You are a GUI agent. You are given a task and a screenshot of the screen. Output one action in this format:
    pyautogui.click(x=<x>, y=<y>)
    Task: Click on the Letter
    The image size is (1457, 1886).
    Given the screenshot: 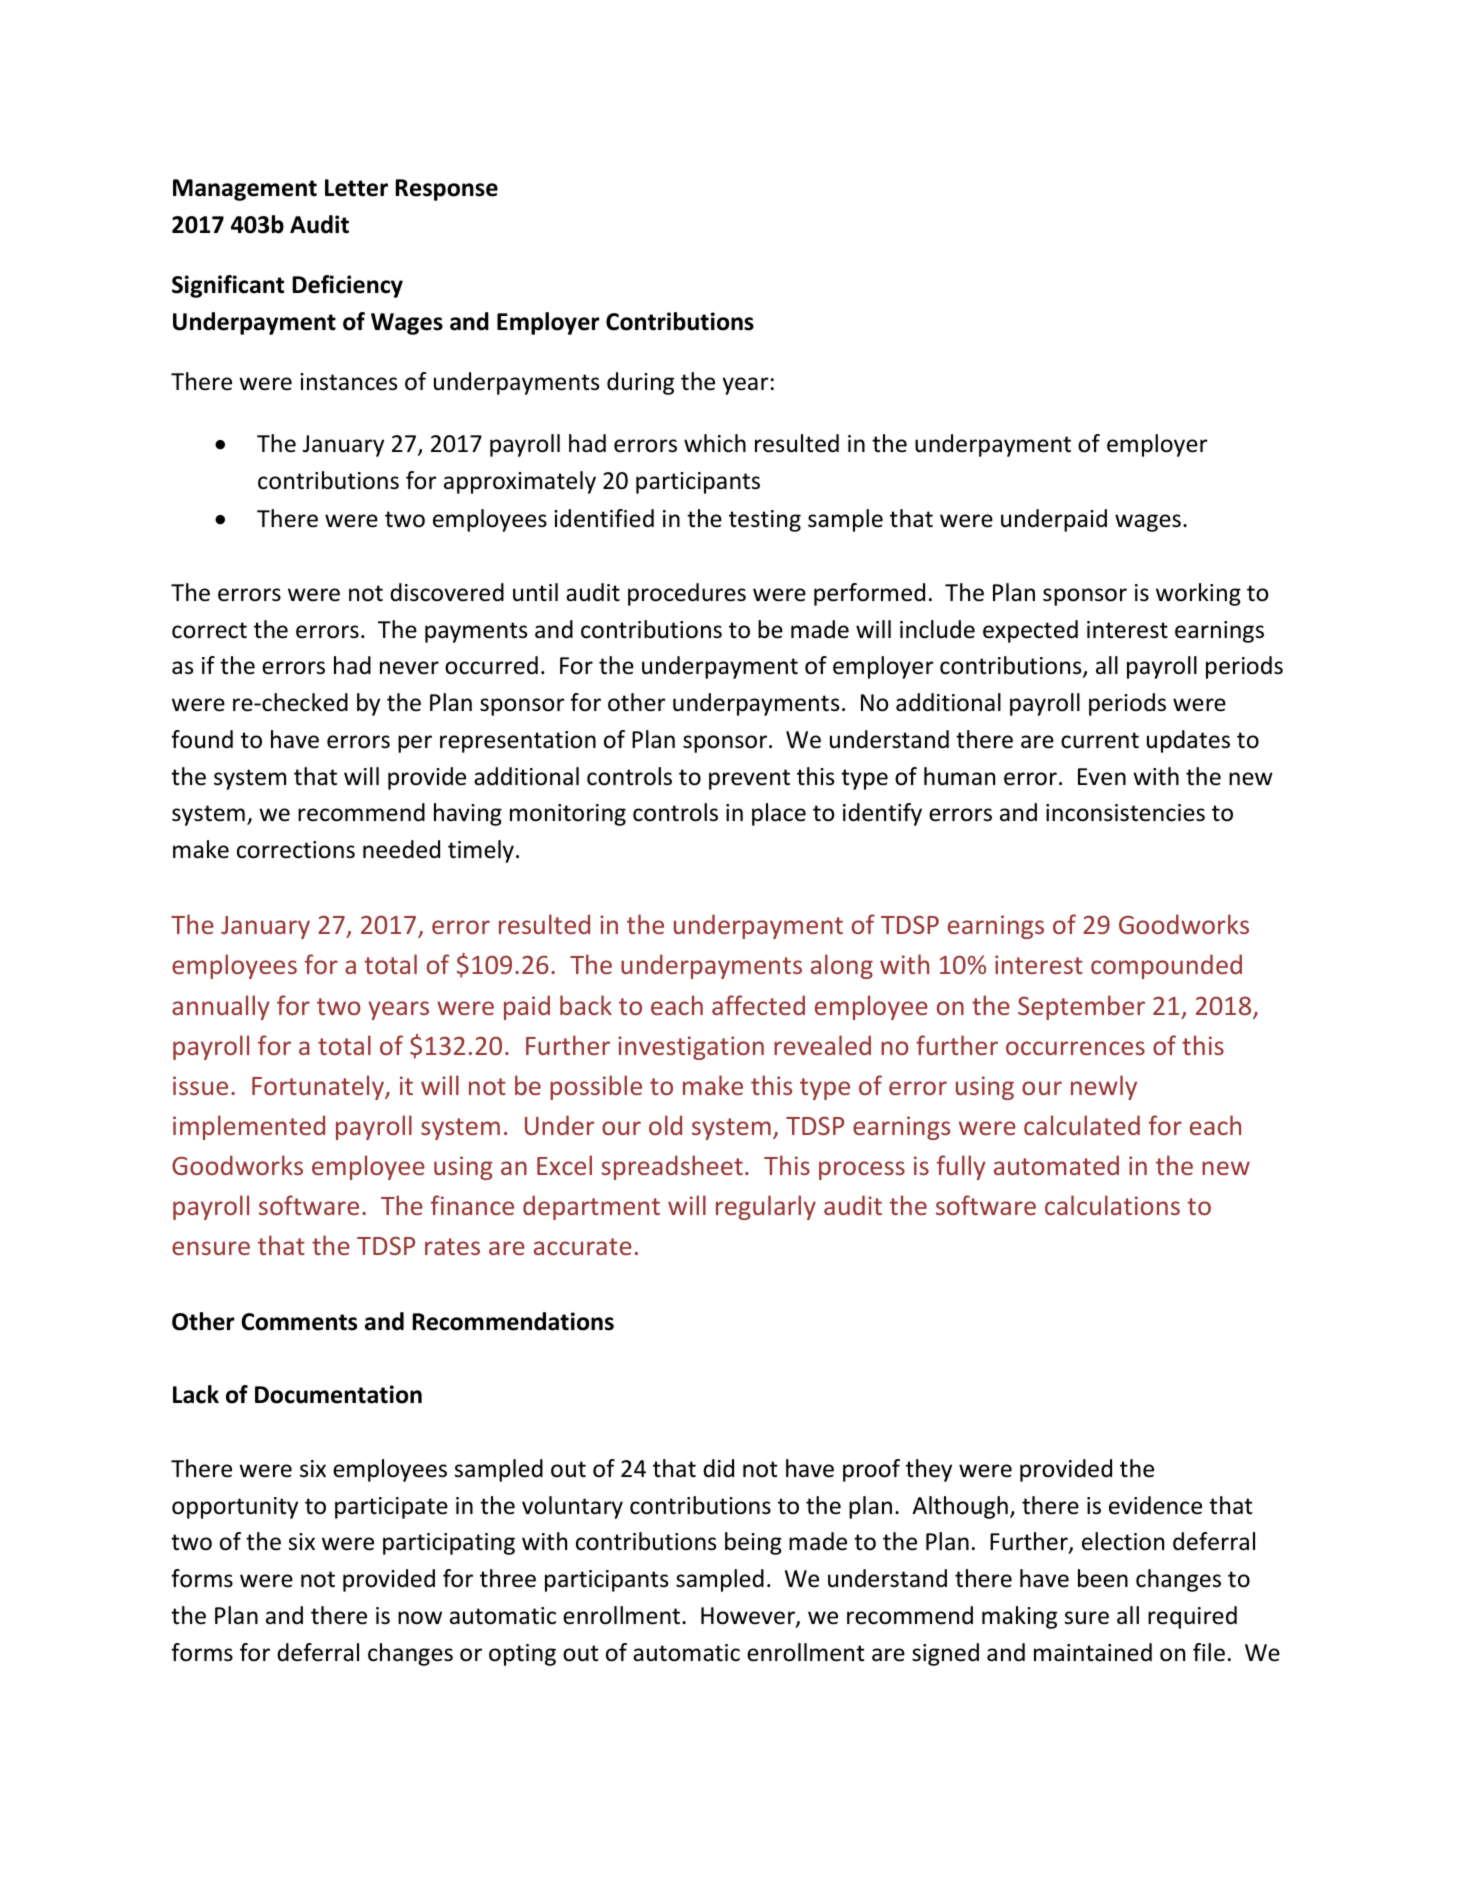 What is the action you would take?
    pyautogui.click(x=356, y=188)
